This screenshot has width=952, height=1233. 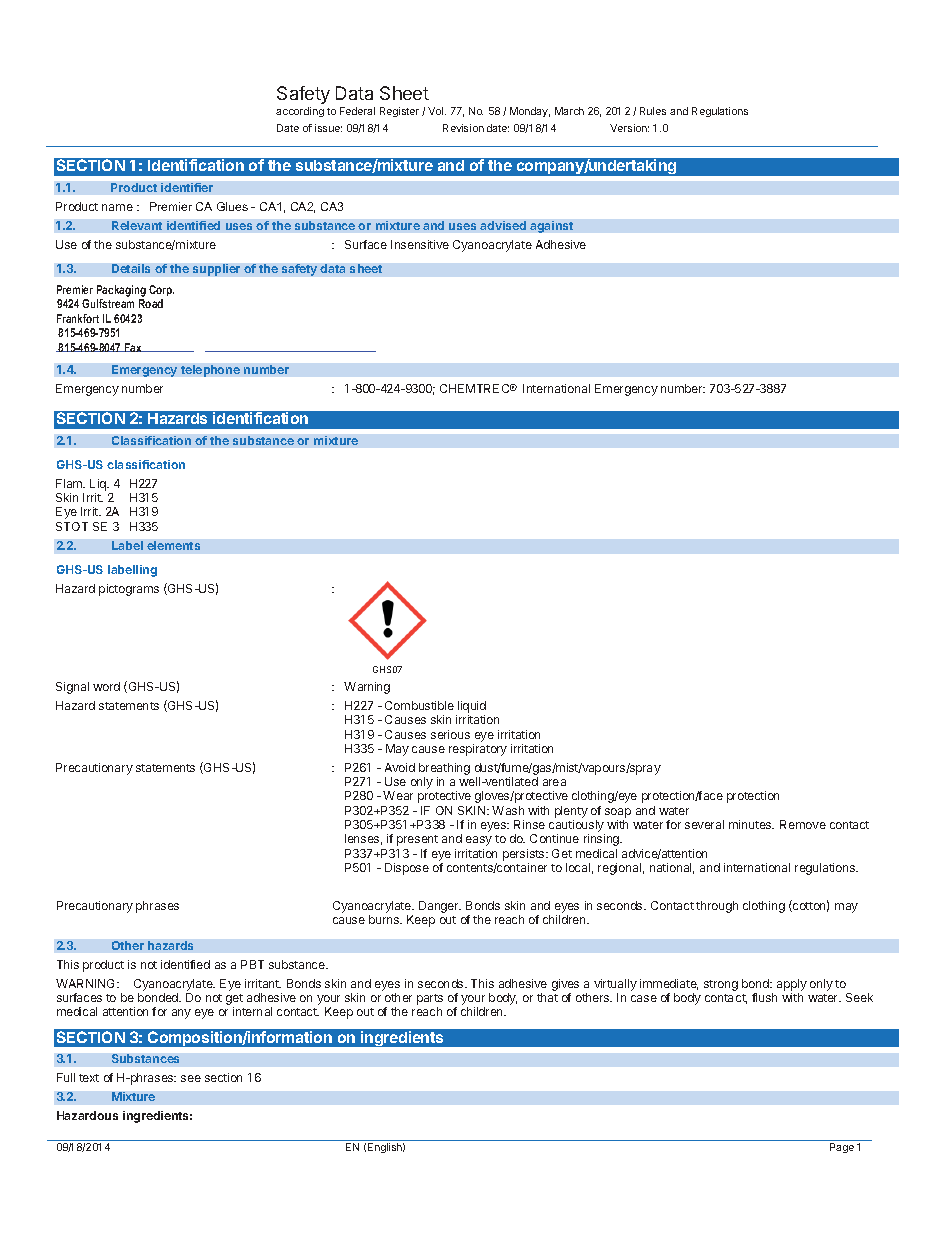 I want to click on minutes, so click(x=751, y=824).
